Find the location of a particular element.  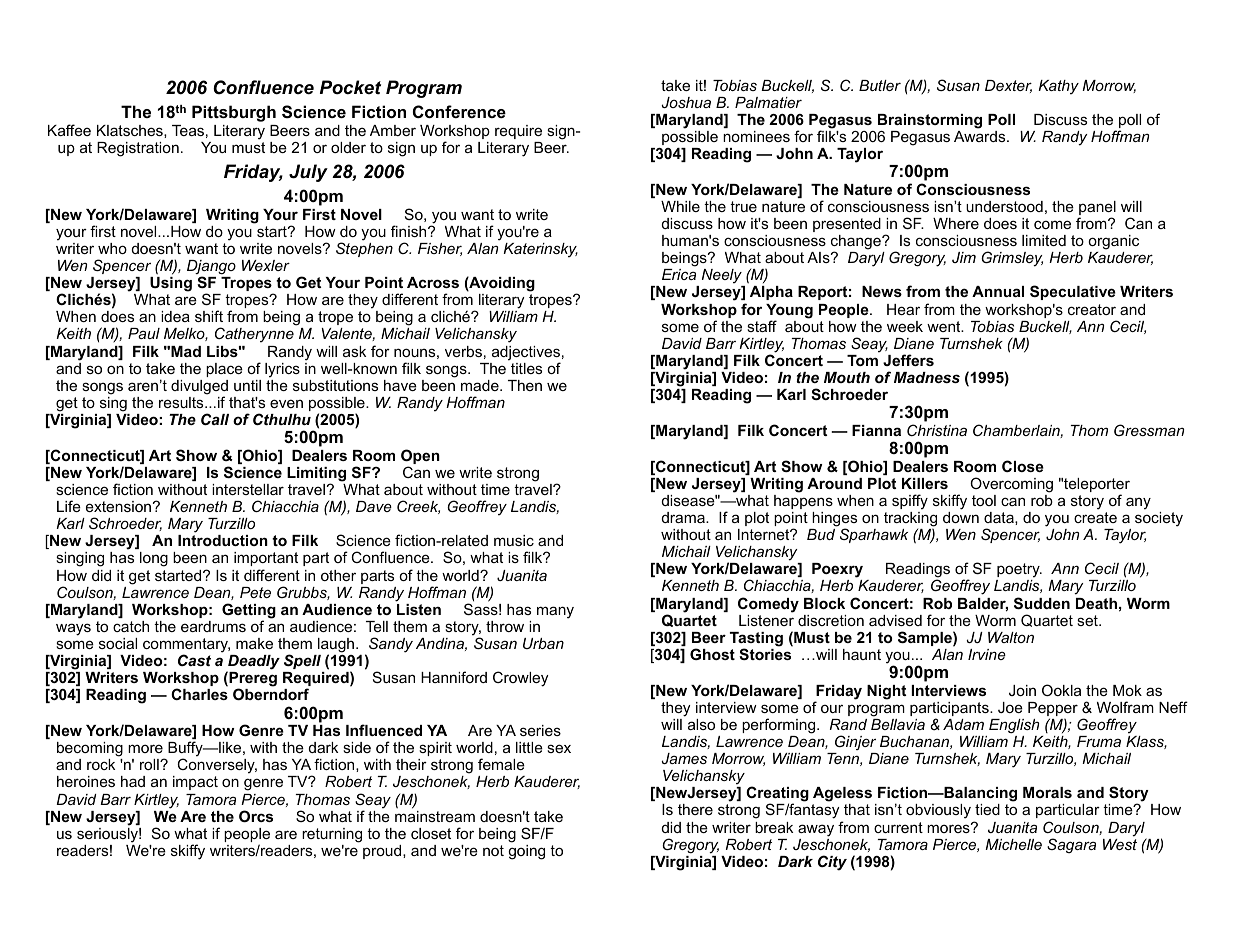

Kathy is located at coordinates (1058, 87).
